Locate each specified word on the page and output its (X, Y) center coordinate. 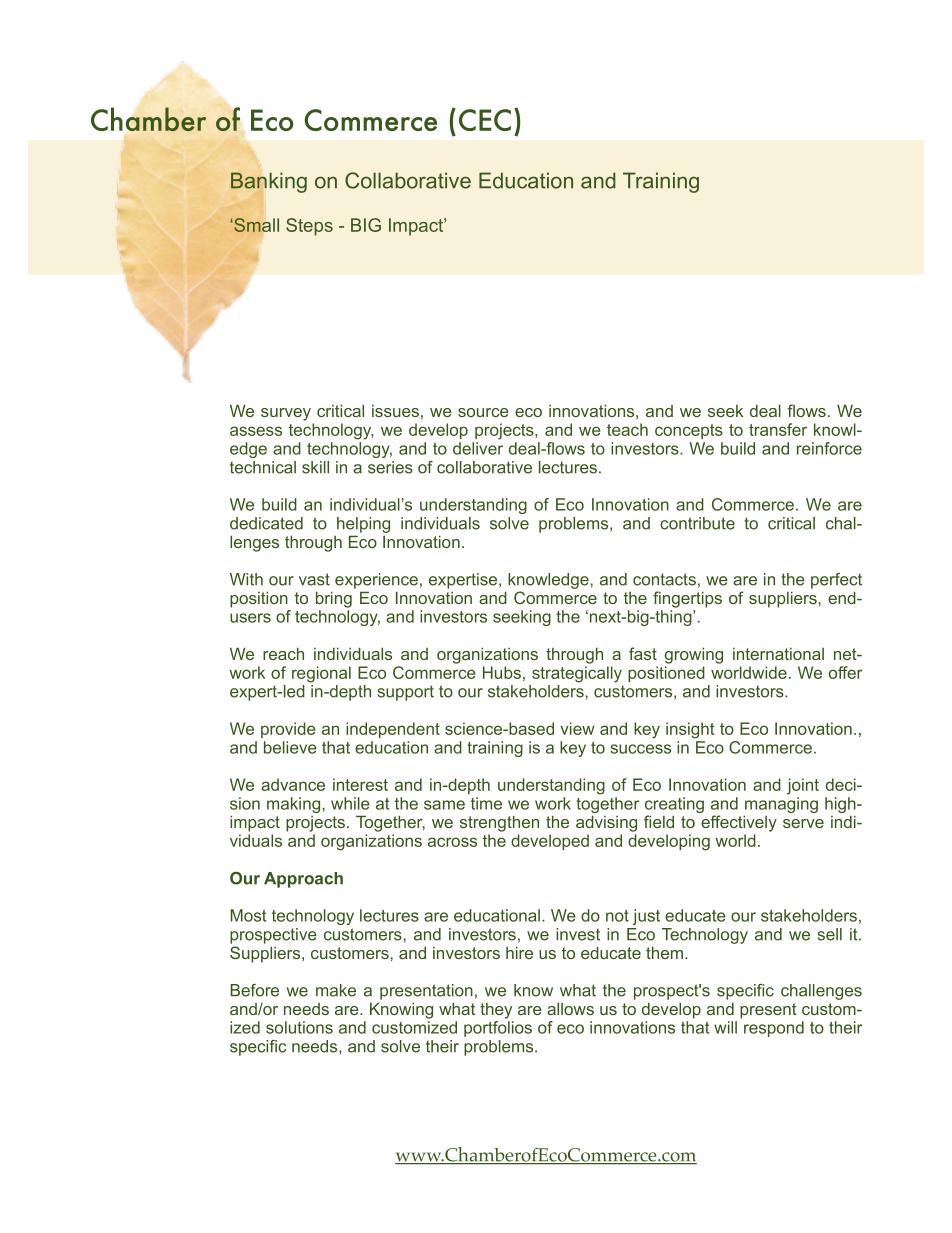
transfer (778, 429)
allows (570, 1008)
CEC (485, 120)
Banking (269, 183)
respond (774, 1029)
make (336, 990)
